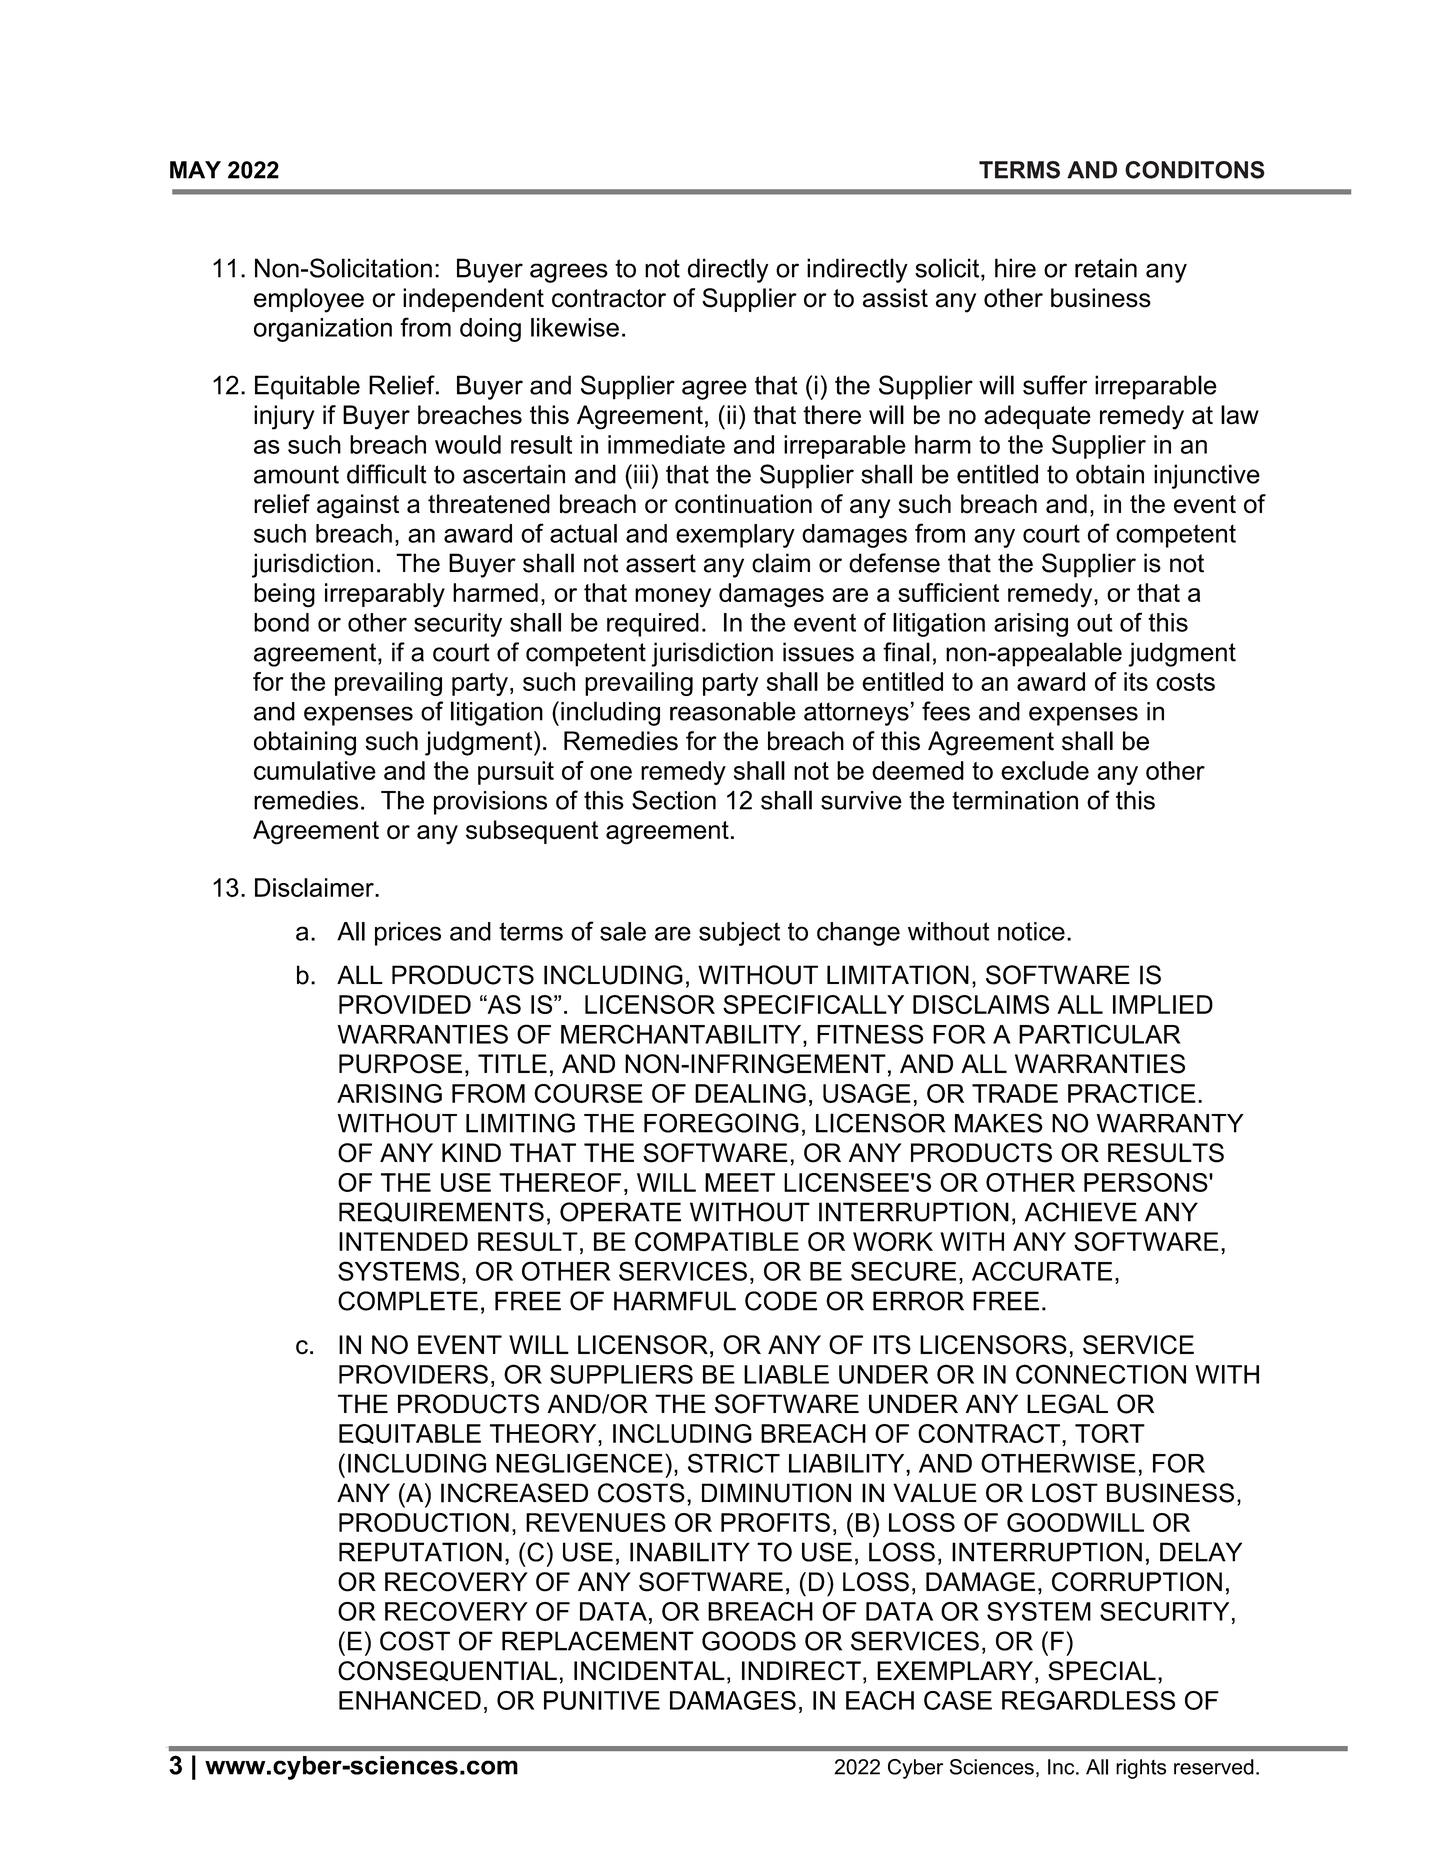 The height and width of the screenshot is (1856, 1434). I want to click on employee, so click(309, 300).
